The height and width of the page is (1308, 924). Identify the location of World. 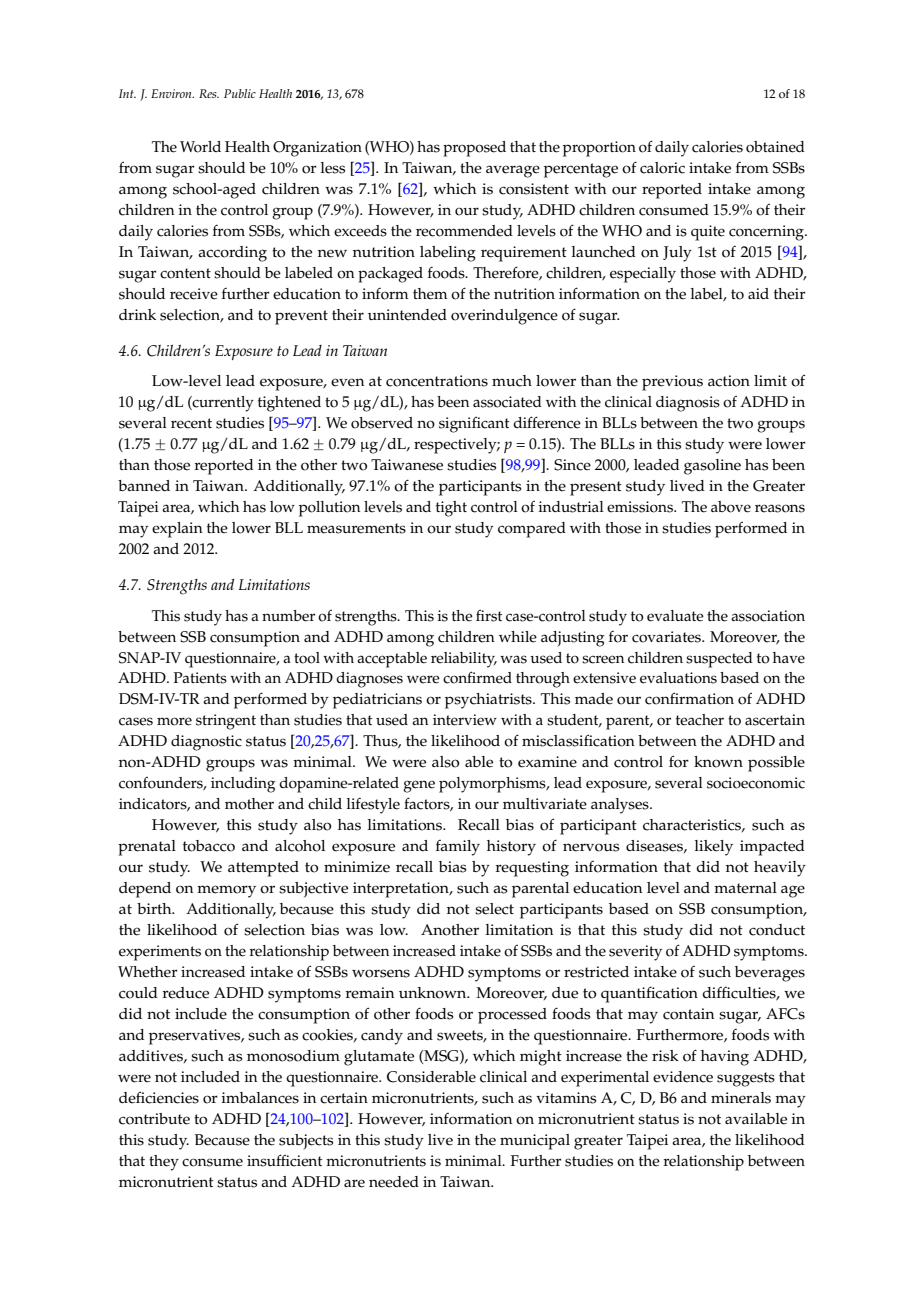
(200, 147).
